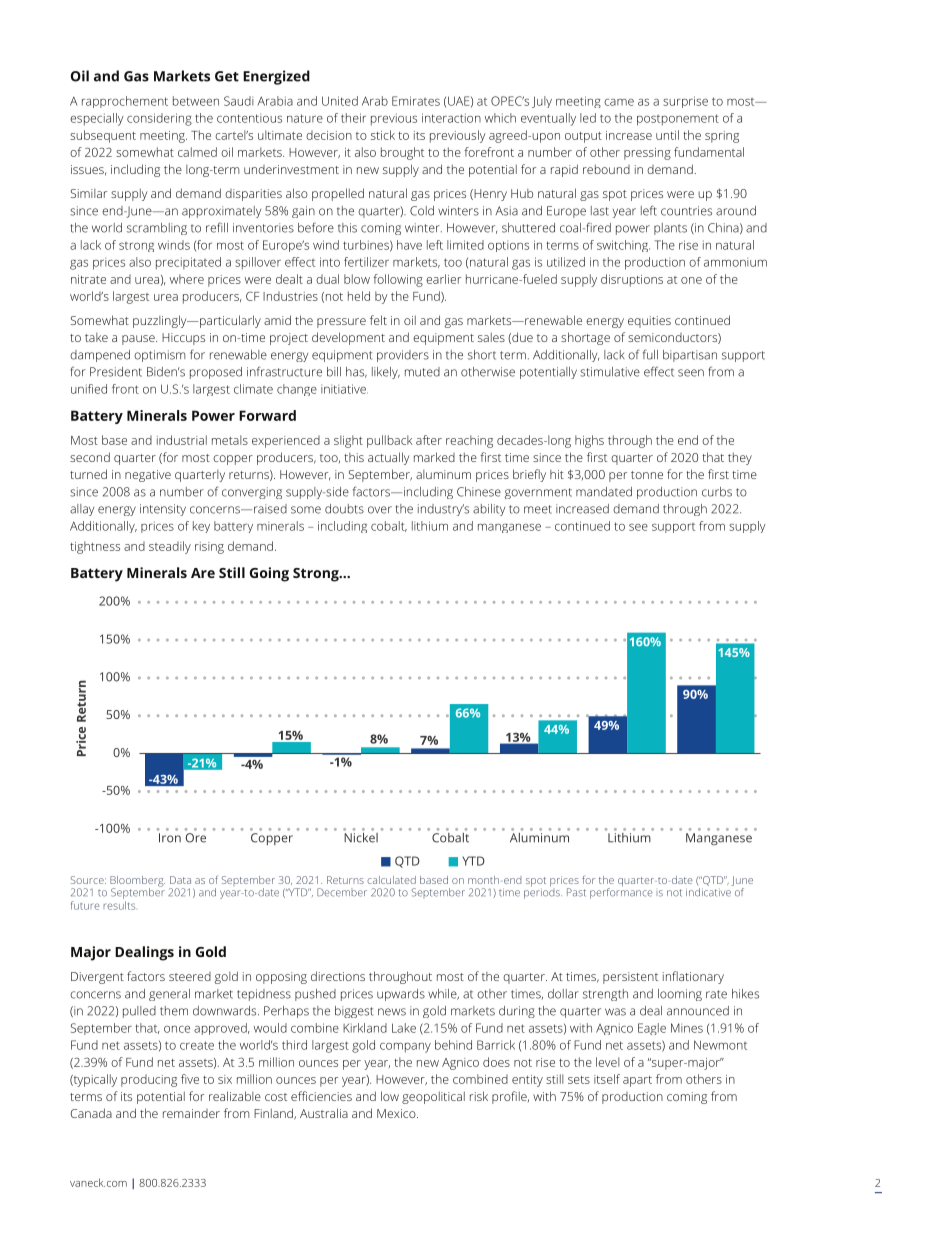 The image size is (952, 1233). Describe the element at coordinates (650, 354) in the image. I see `full` at that location.
